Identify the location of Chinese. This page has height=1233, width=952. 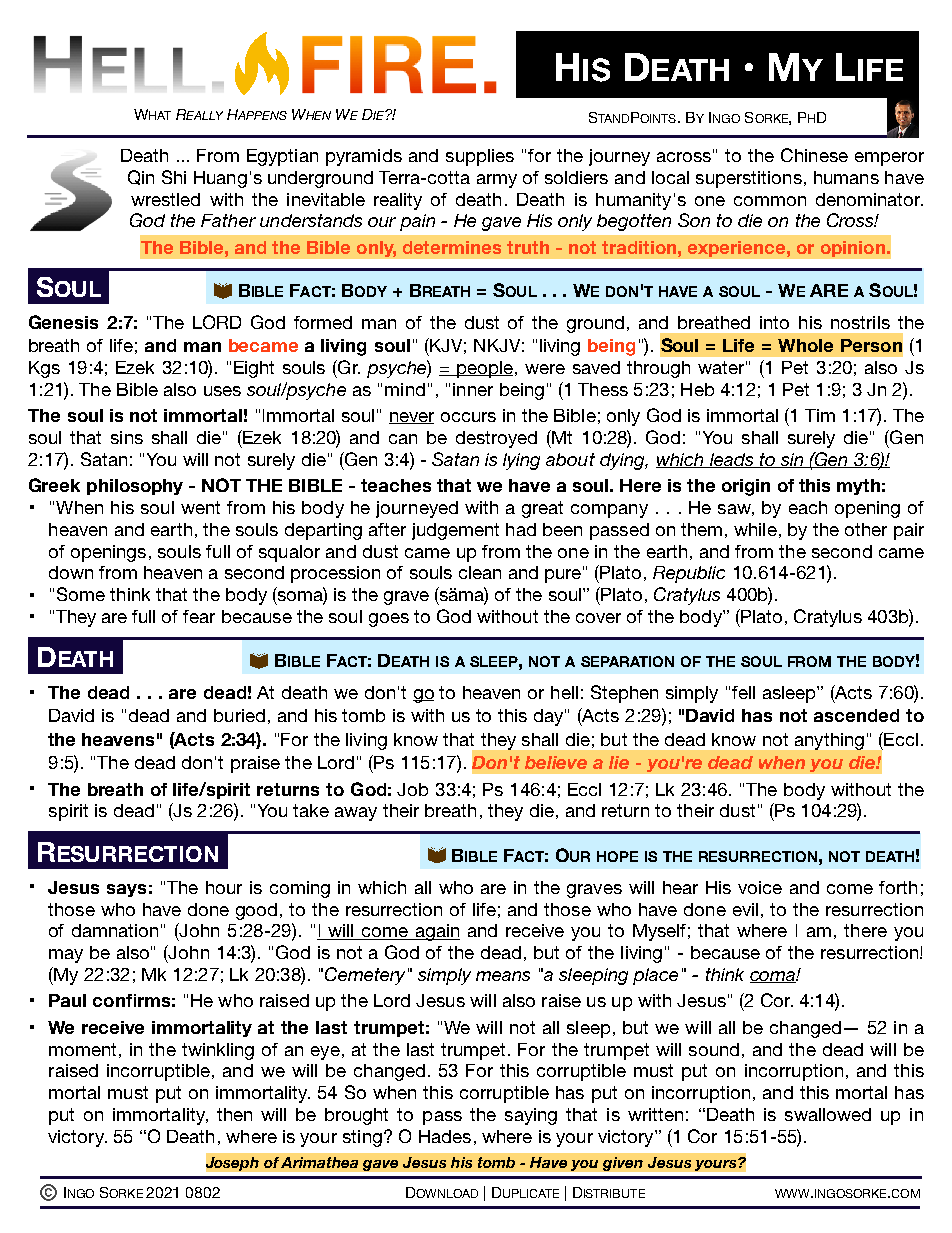
(814, 155).
